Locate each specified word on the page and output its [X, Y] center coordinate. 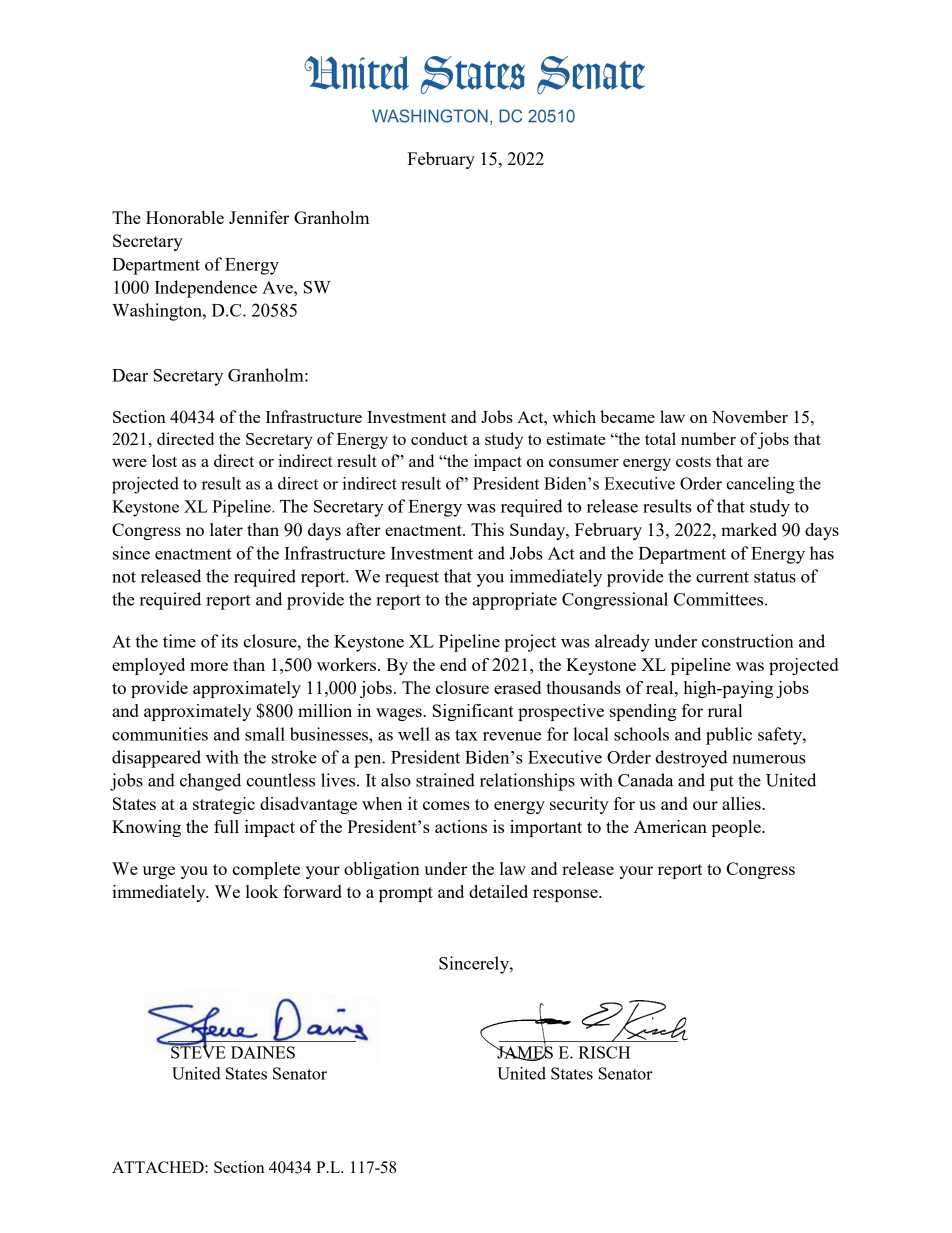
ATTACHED [159, 1167]
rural [725, 710]
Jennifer [259, 217]
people [737, 828]
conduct [439, 438]
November [750, 416]
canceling [760, 485]
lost [164, 460]
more [209, 666]
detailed [498, 891]
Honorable [185, 217]
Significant [473, 712]
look [262, 891]
